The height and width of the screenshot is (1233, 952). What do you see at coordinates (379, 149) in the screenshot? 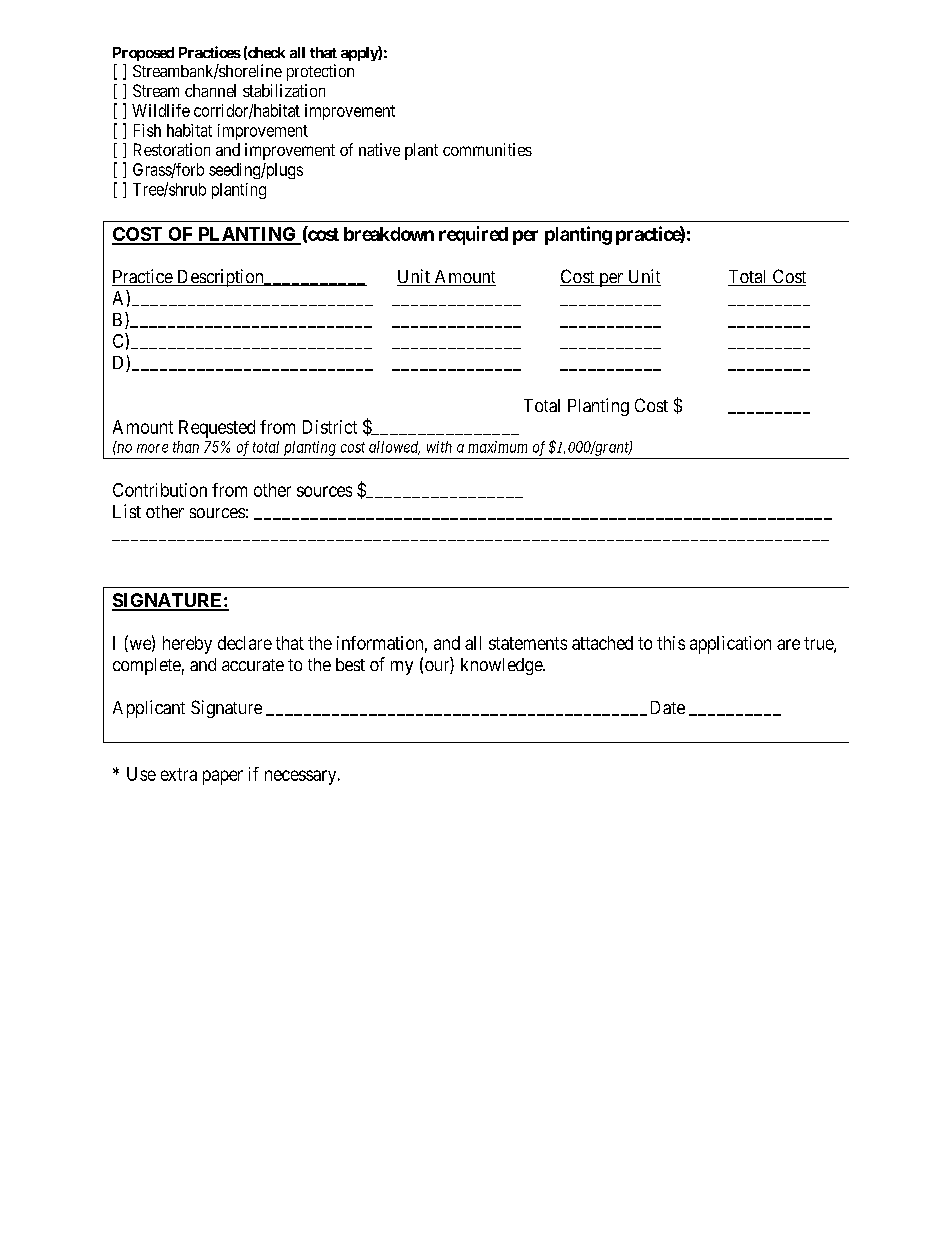
I see `native` at bounding box center [379, 149].
